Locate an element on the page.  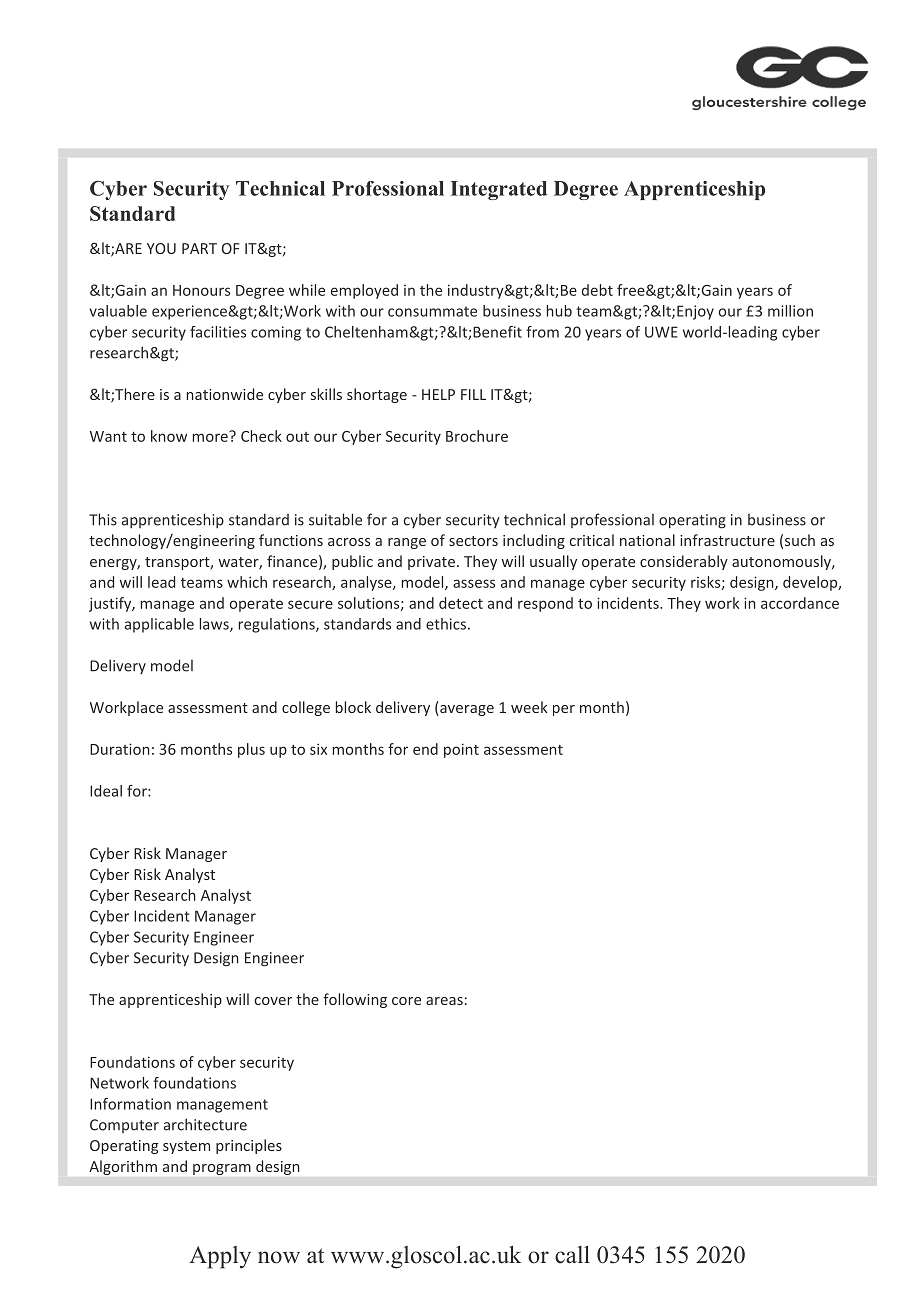
areas is located at coordinates (444, 1001).
